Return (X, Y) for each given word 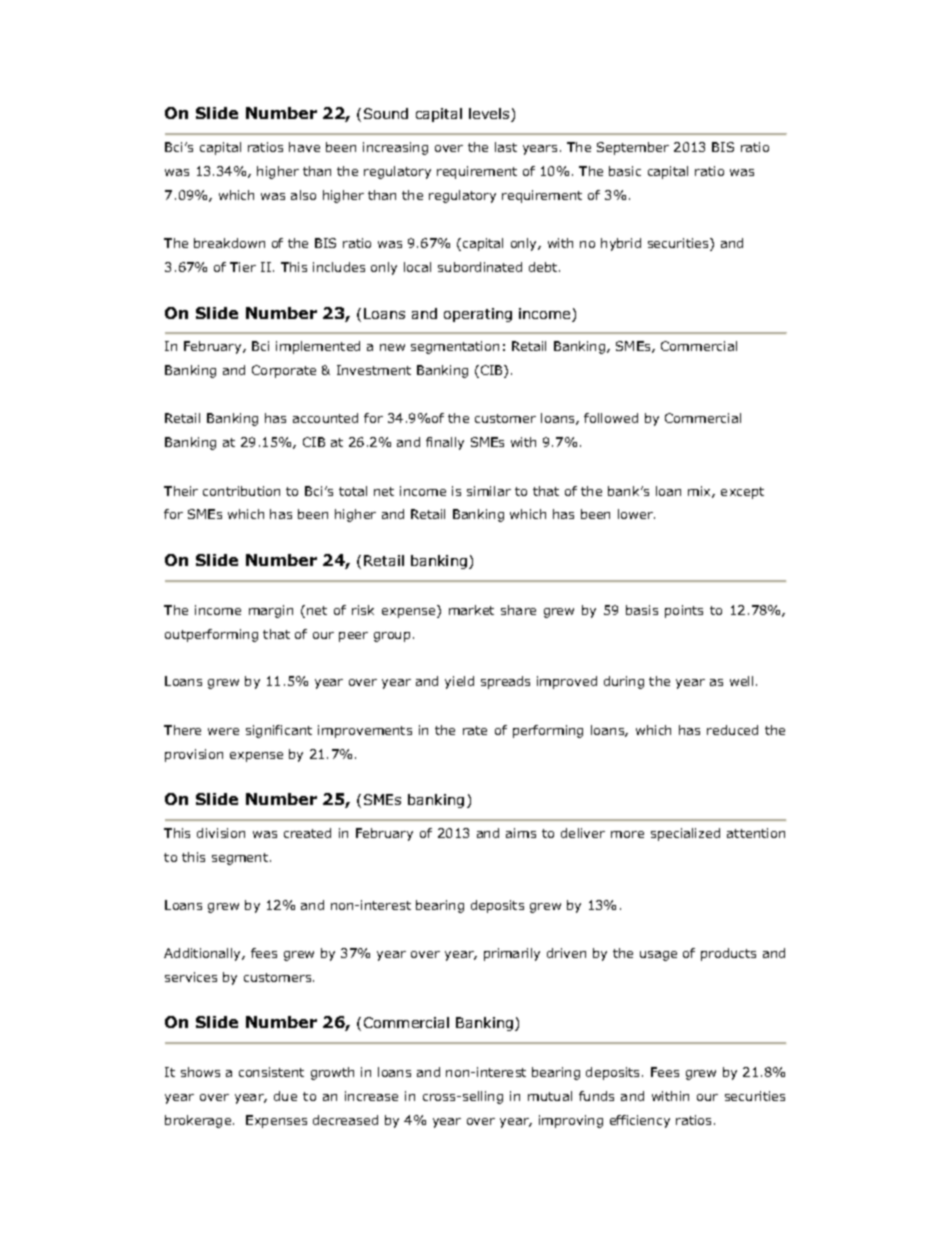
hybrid (621, 244)
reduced (732, 730)
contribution (241, 491)
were (223, 731)
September (633, 148)
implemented (318, 347)
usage (658, 956)
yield (459, 682)
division (221, 833)
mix (700, 492)
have (304, 147)
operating (478, 315)
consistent (271, 1072)
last (506, 147)
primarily (512, 954)
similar (489, 491)
